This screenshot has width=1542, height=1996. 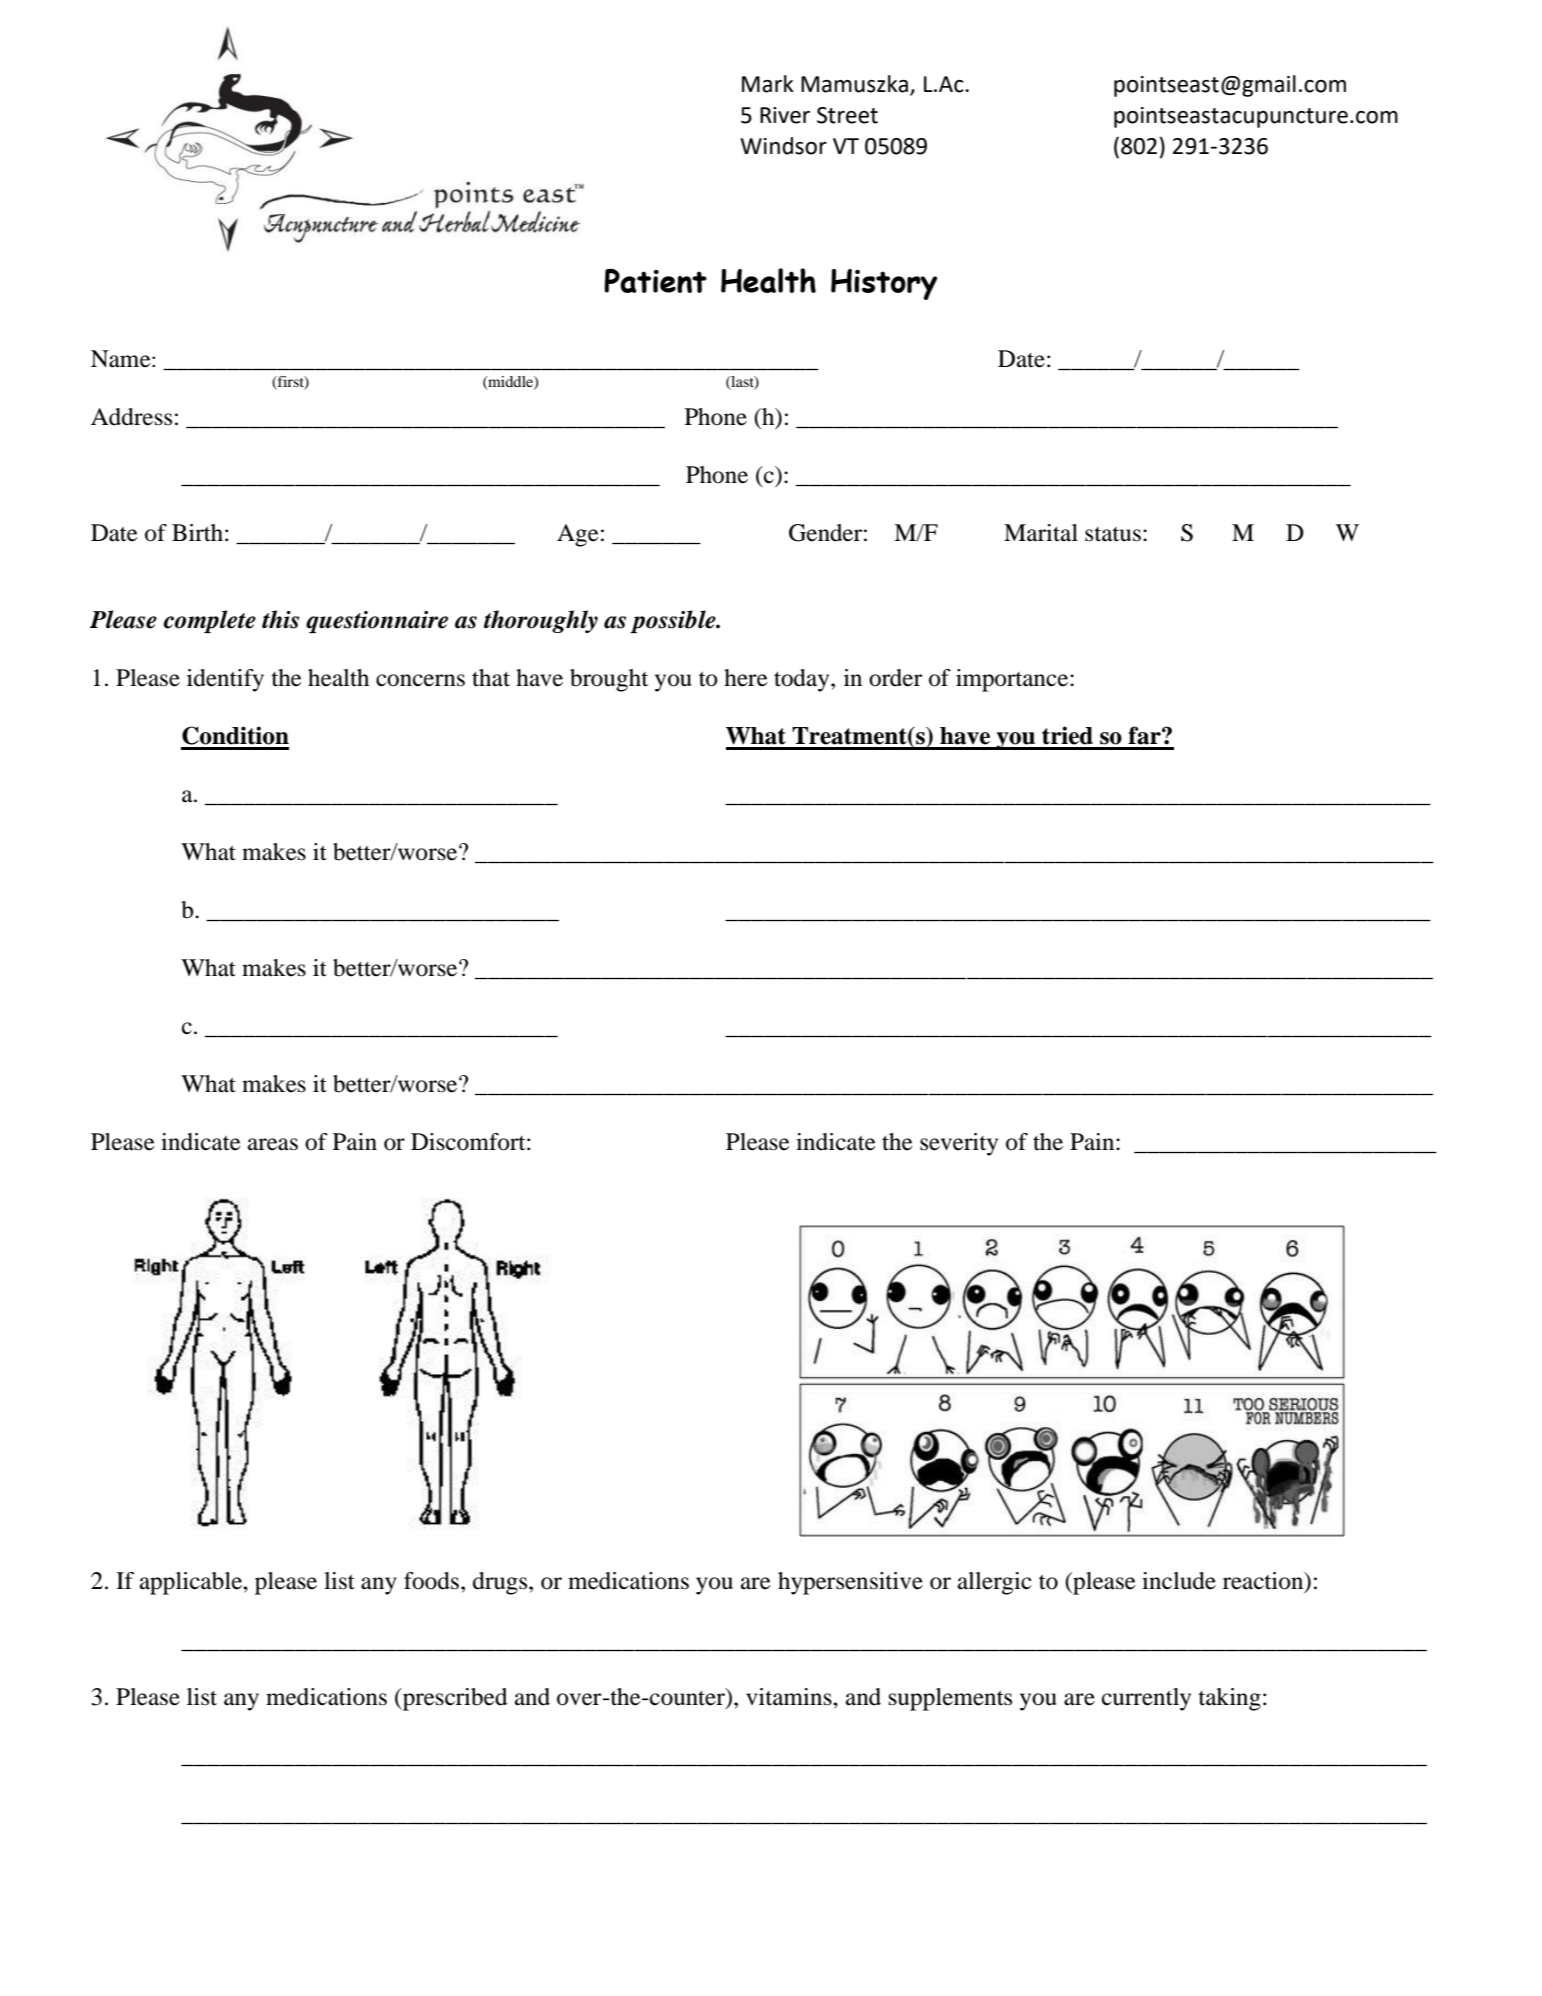 I want to click on areas, so click(x=273, y=1144).
